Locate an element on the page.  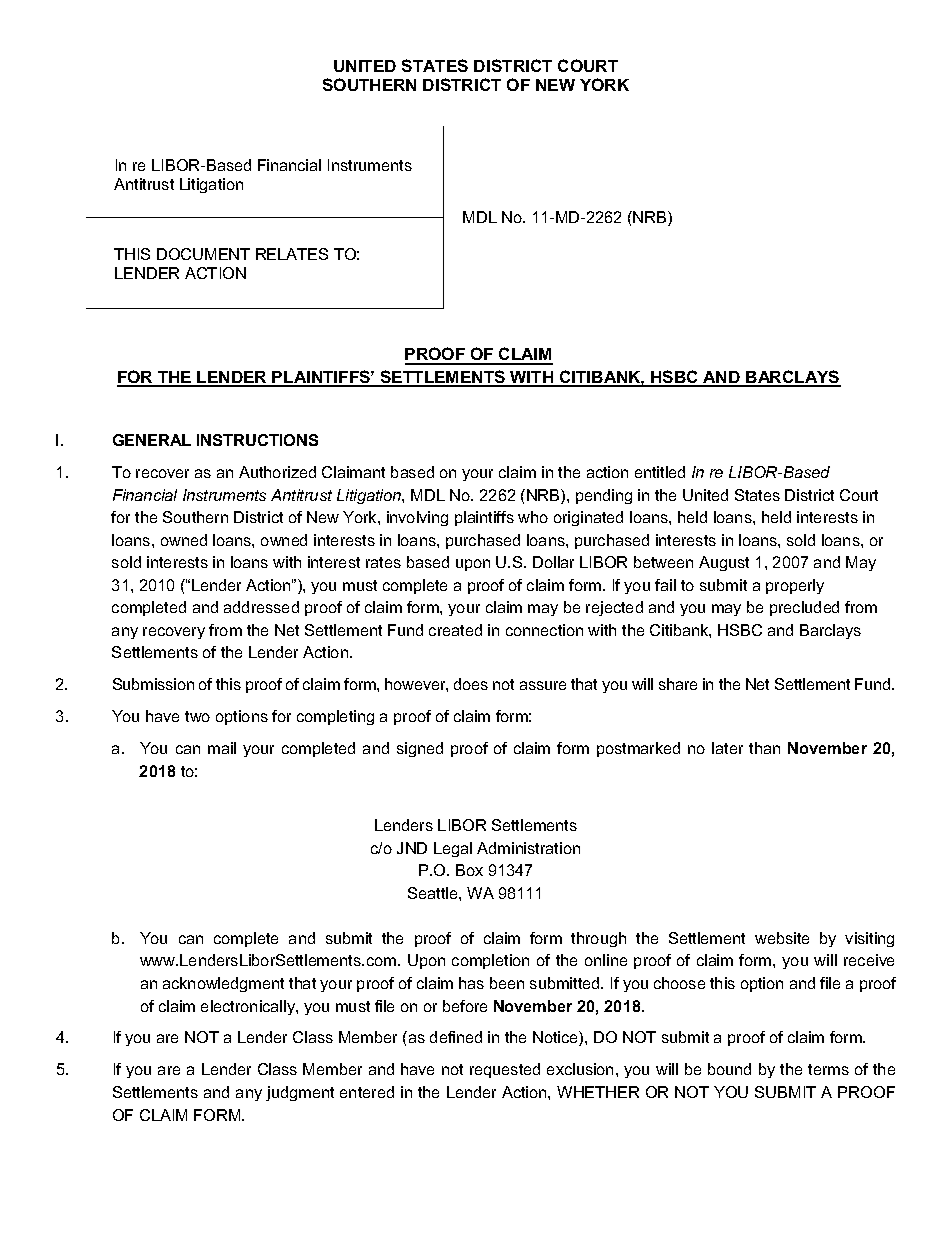
judgment is located at coordinates (300, 1093).
